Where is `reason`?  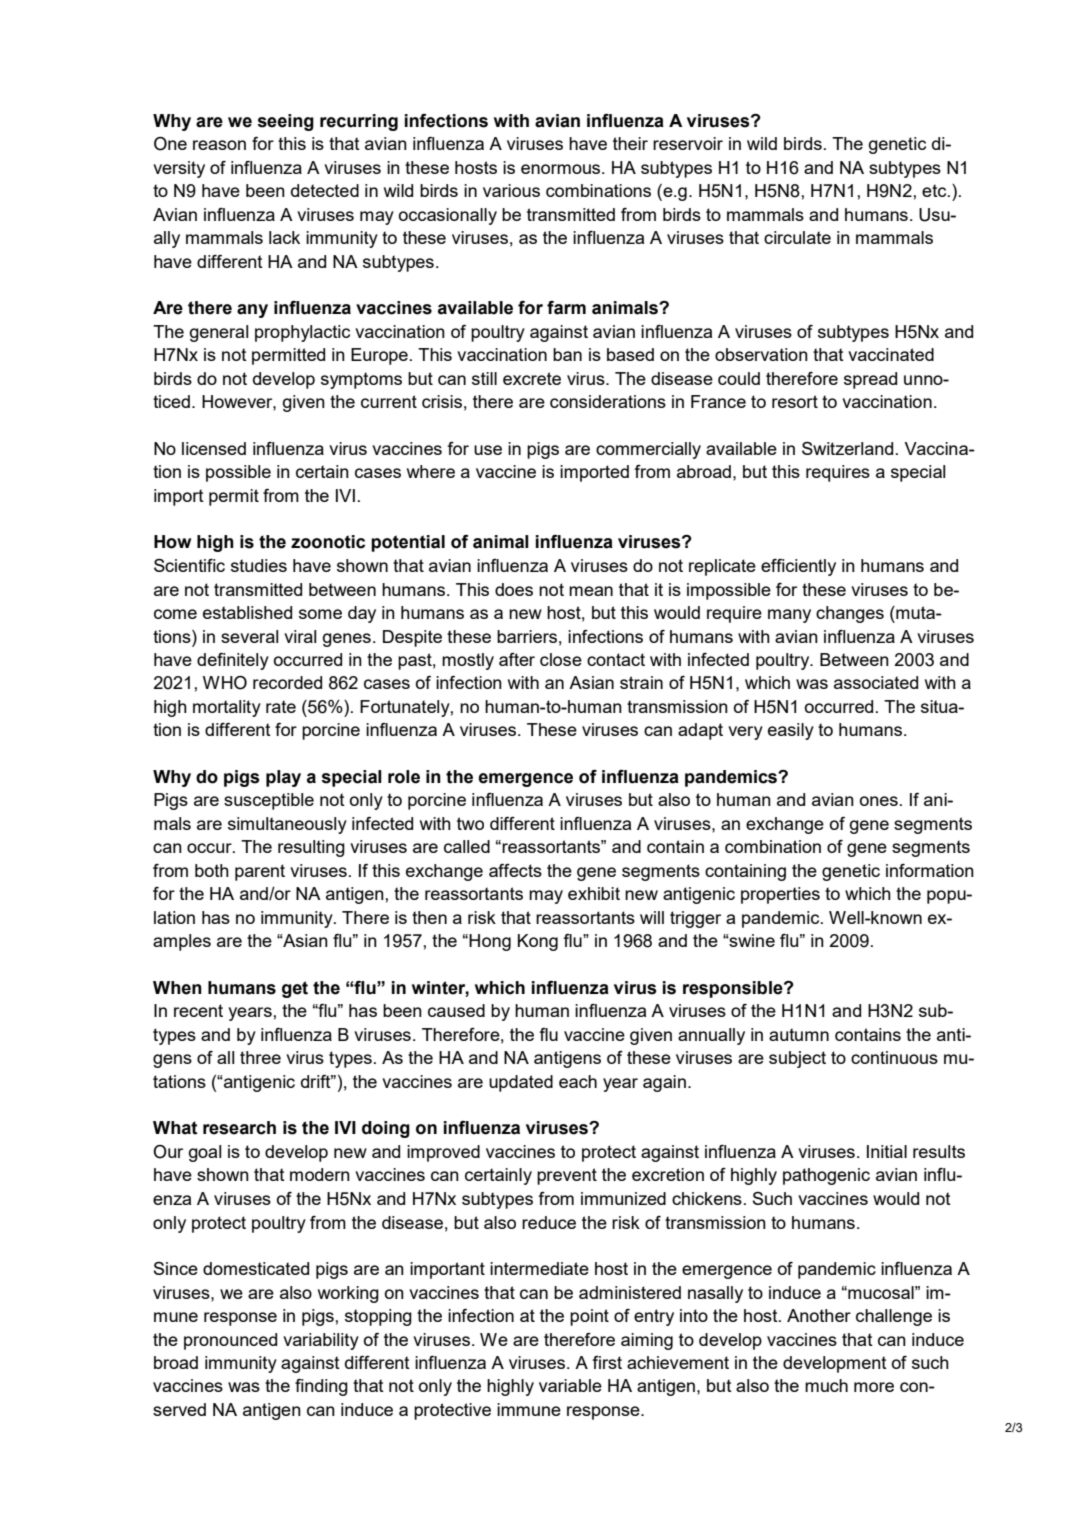
reason is located at coordinates (219, 145).
